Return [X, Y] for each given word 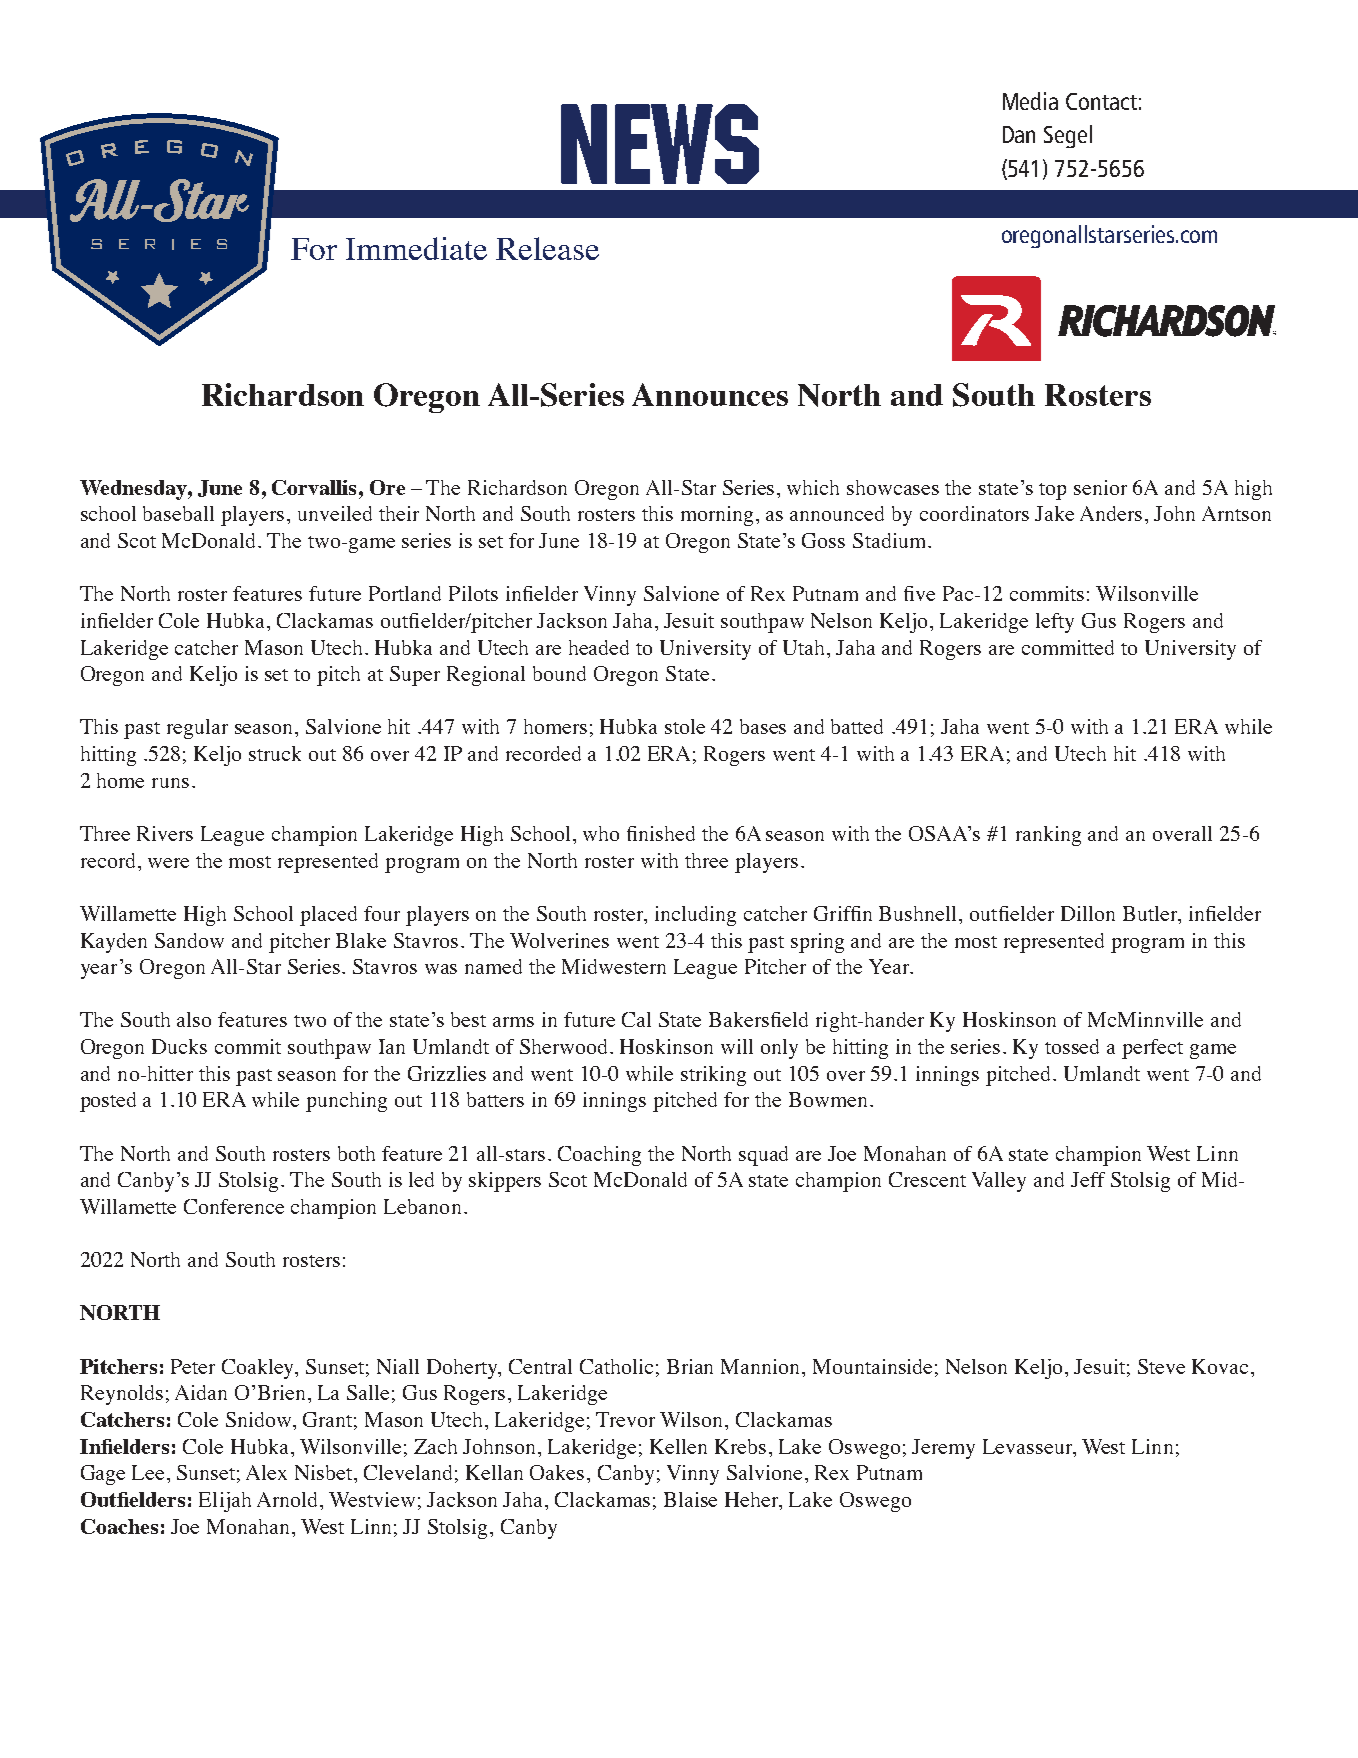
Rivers [165, 833]
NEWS [660, 144]
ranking [1048, 836]
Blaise [690, 1499]
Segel [1068, 136]
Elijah [225, 1502]
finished [661, 833]
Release [547, 248]
